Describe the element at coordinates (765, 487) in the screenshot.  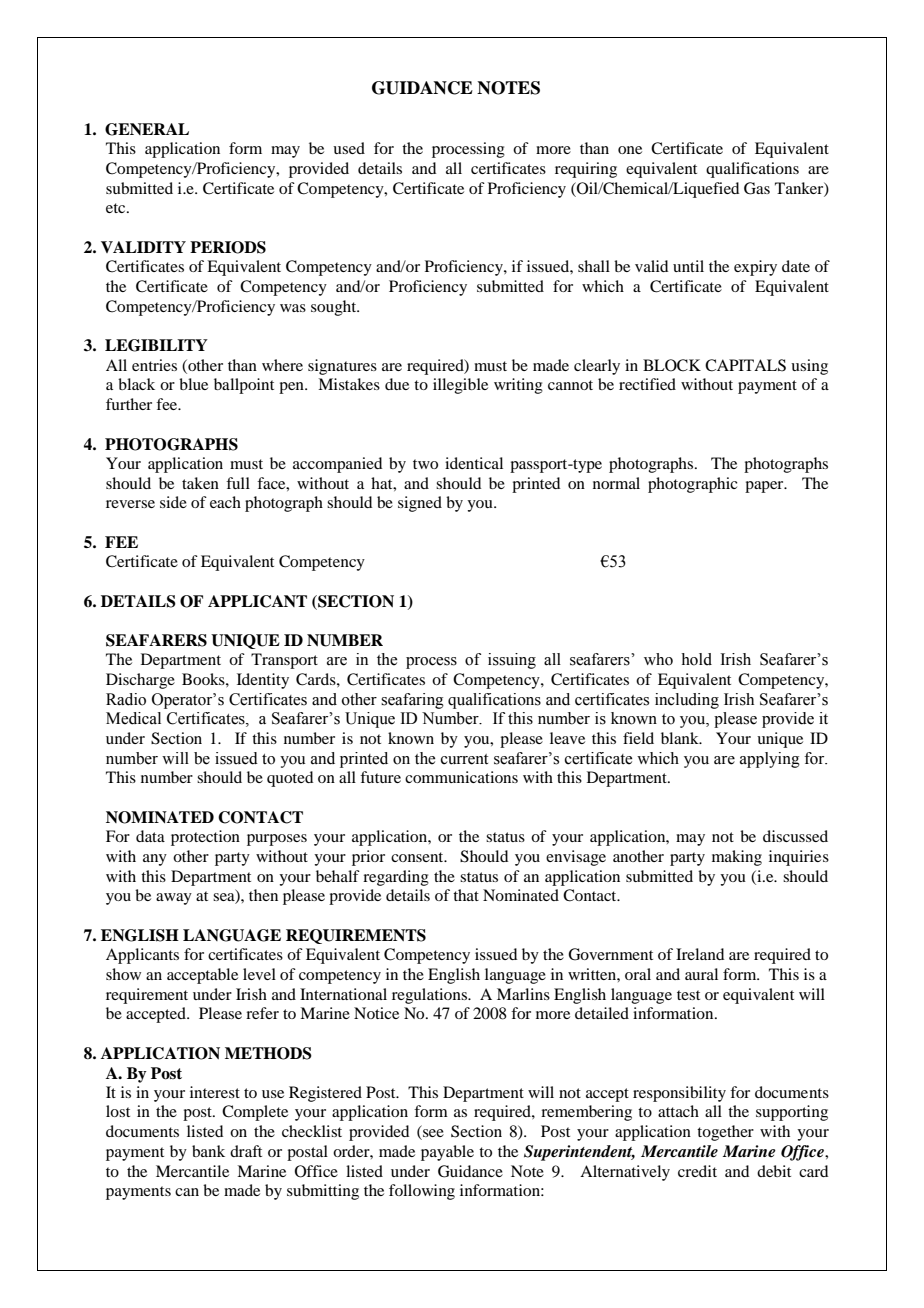
I see `paper` at that location.
